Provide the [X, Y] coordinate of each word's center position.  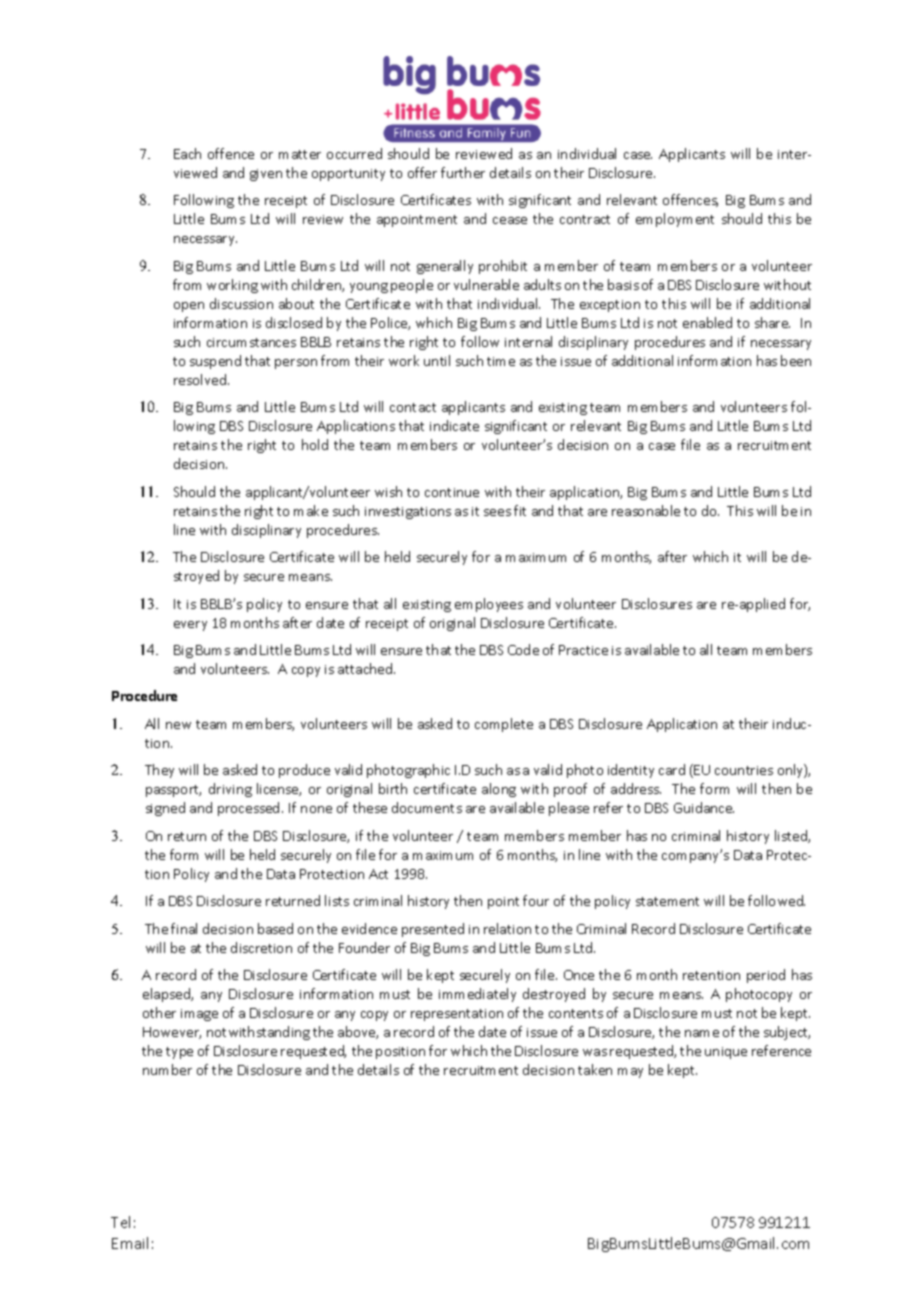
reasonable [646, 510]
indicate [454, 425]
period [766, 976]
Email [130, 1243]
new [178, 725]
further [463, 172]
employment [675, 220]
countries [744, 770]
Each [187, 153]
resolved [201, 379]
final [184, 928]
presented [433, 930]
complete [504, 725]
